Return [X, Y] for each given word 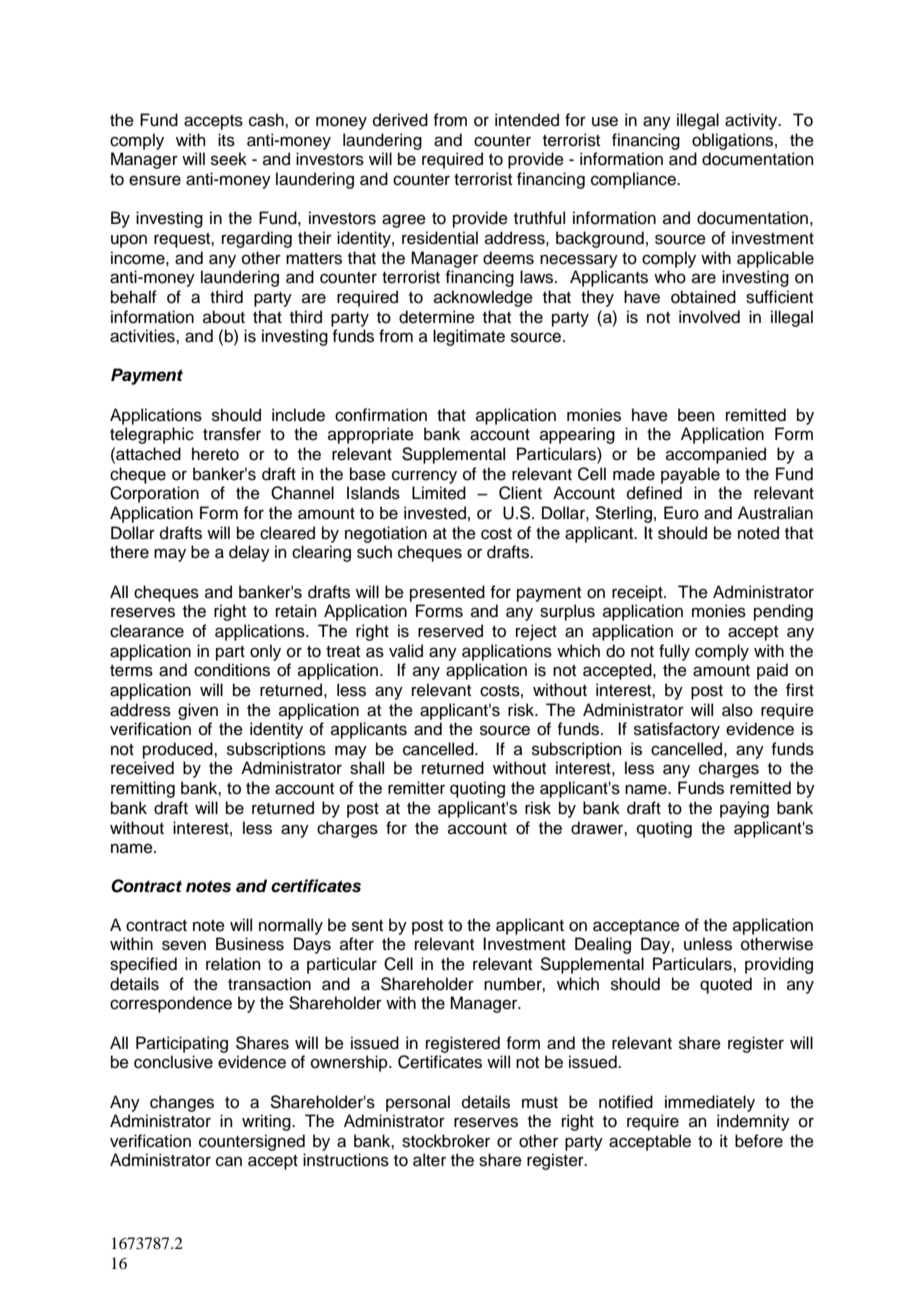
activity [752, 121]
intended [527, 120]
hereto [215, 454]
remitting [143, 789]
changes [182, 1103]
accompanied [716, 455]
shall [367, 768]
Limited [439, 493]
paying [744, 809]
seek [229, 159]
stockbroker [446, 1141]
